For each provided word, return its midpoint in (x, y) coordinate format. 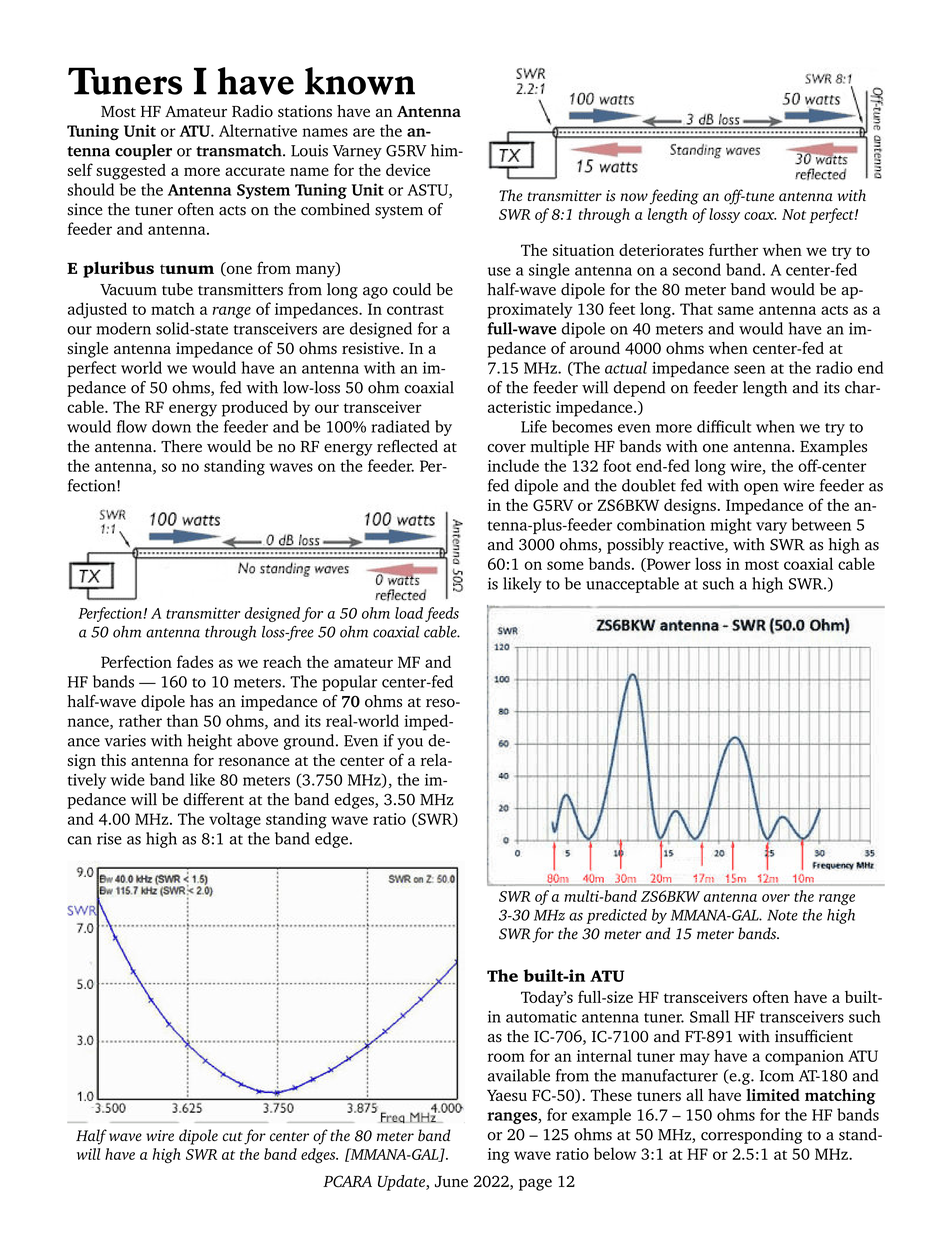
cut (233, 1137)
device (408, 169)
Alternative (258, 130)
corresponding (751, 1136)
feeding (674, 197)
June (451, 1182)
